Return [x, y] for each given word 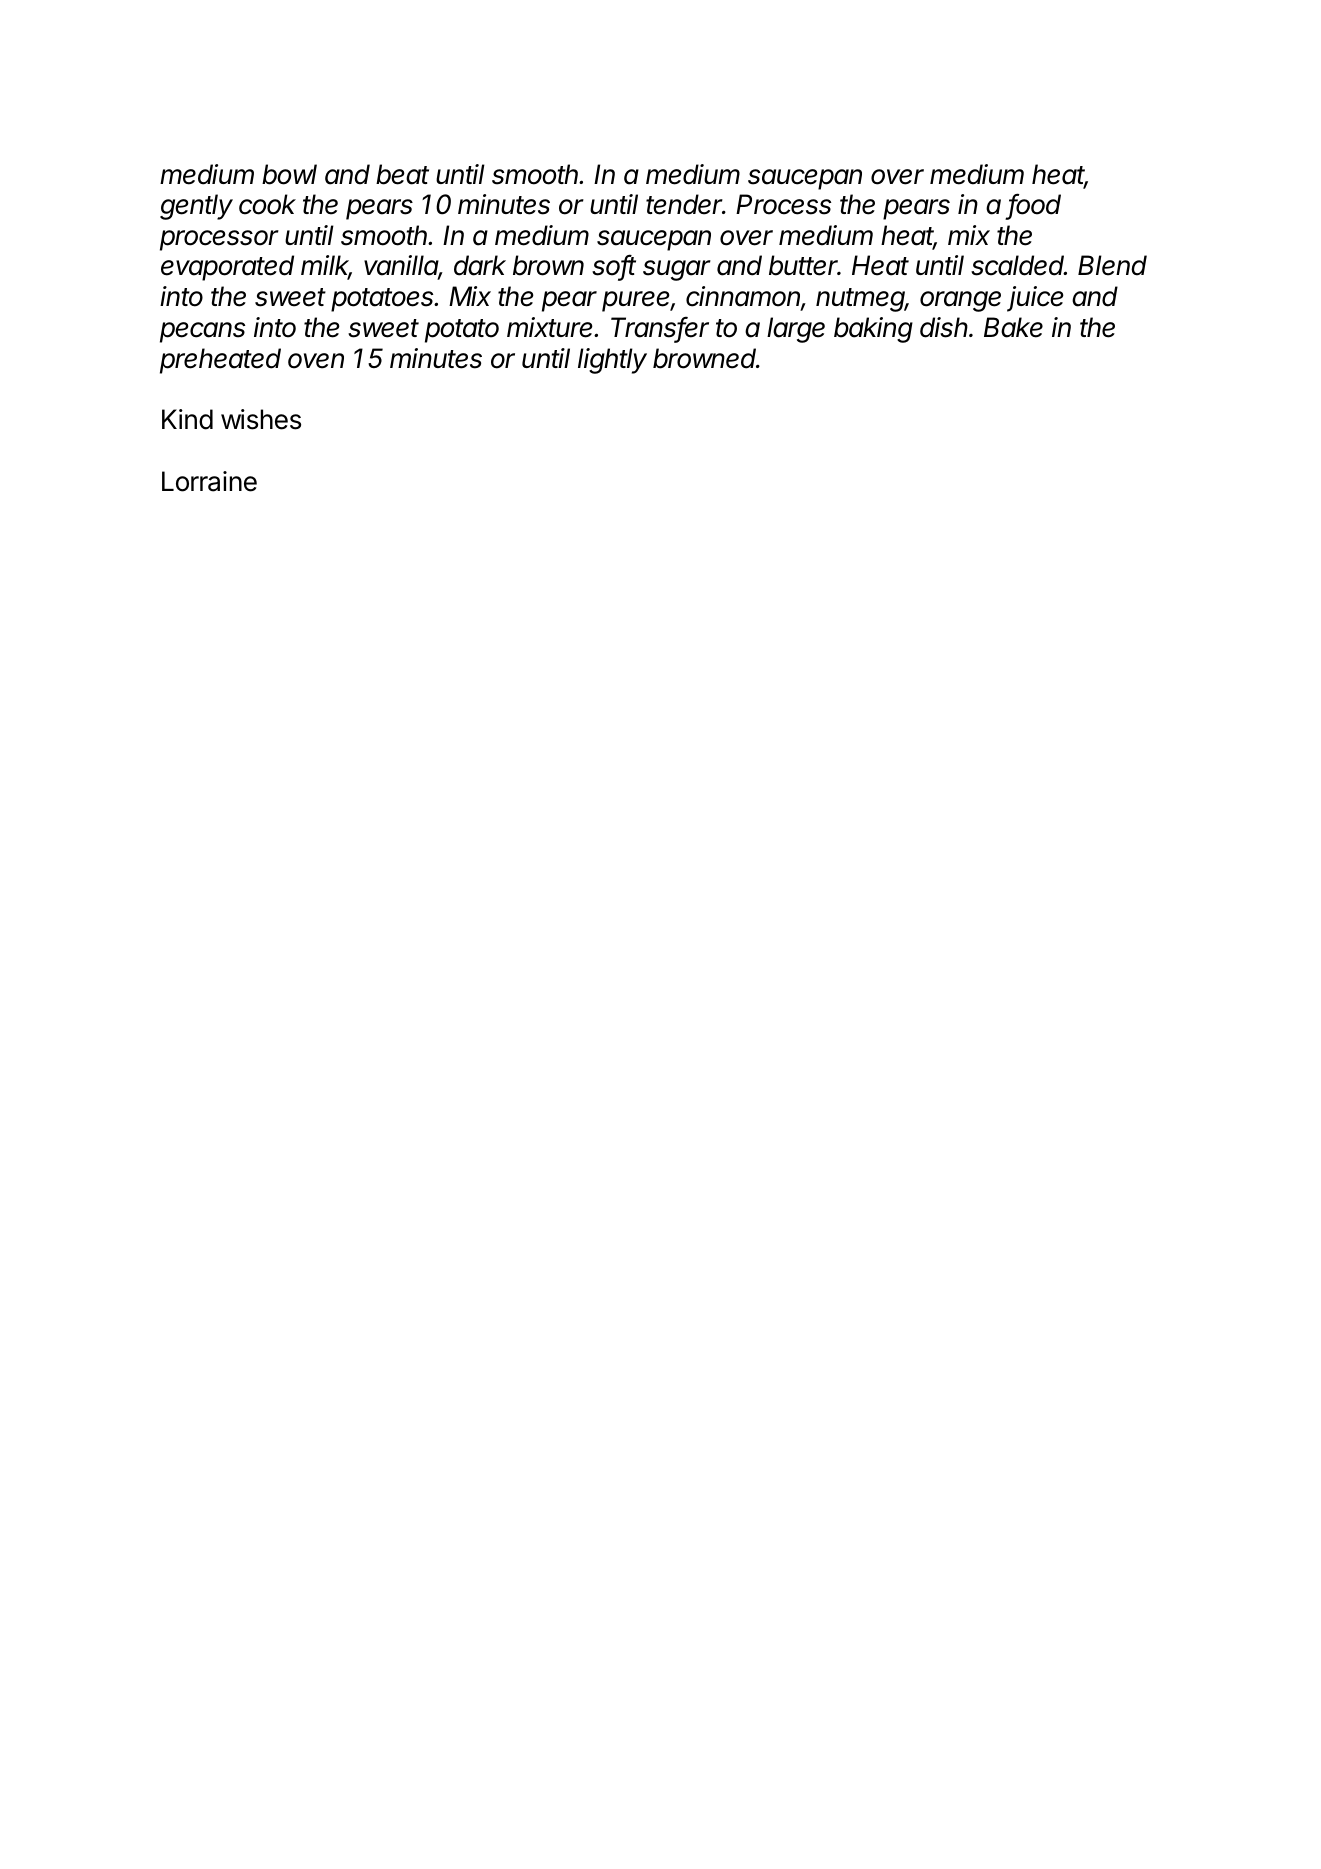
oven [316, 361]
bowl [289, 174]
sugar [677, 270]
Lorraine [209, 481]
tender [686, 204]
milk [326, 266]
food [1034, 205]
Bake [1013, 327]
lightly [612, 361]
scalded [1019, 265]
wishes [261, 419]
